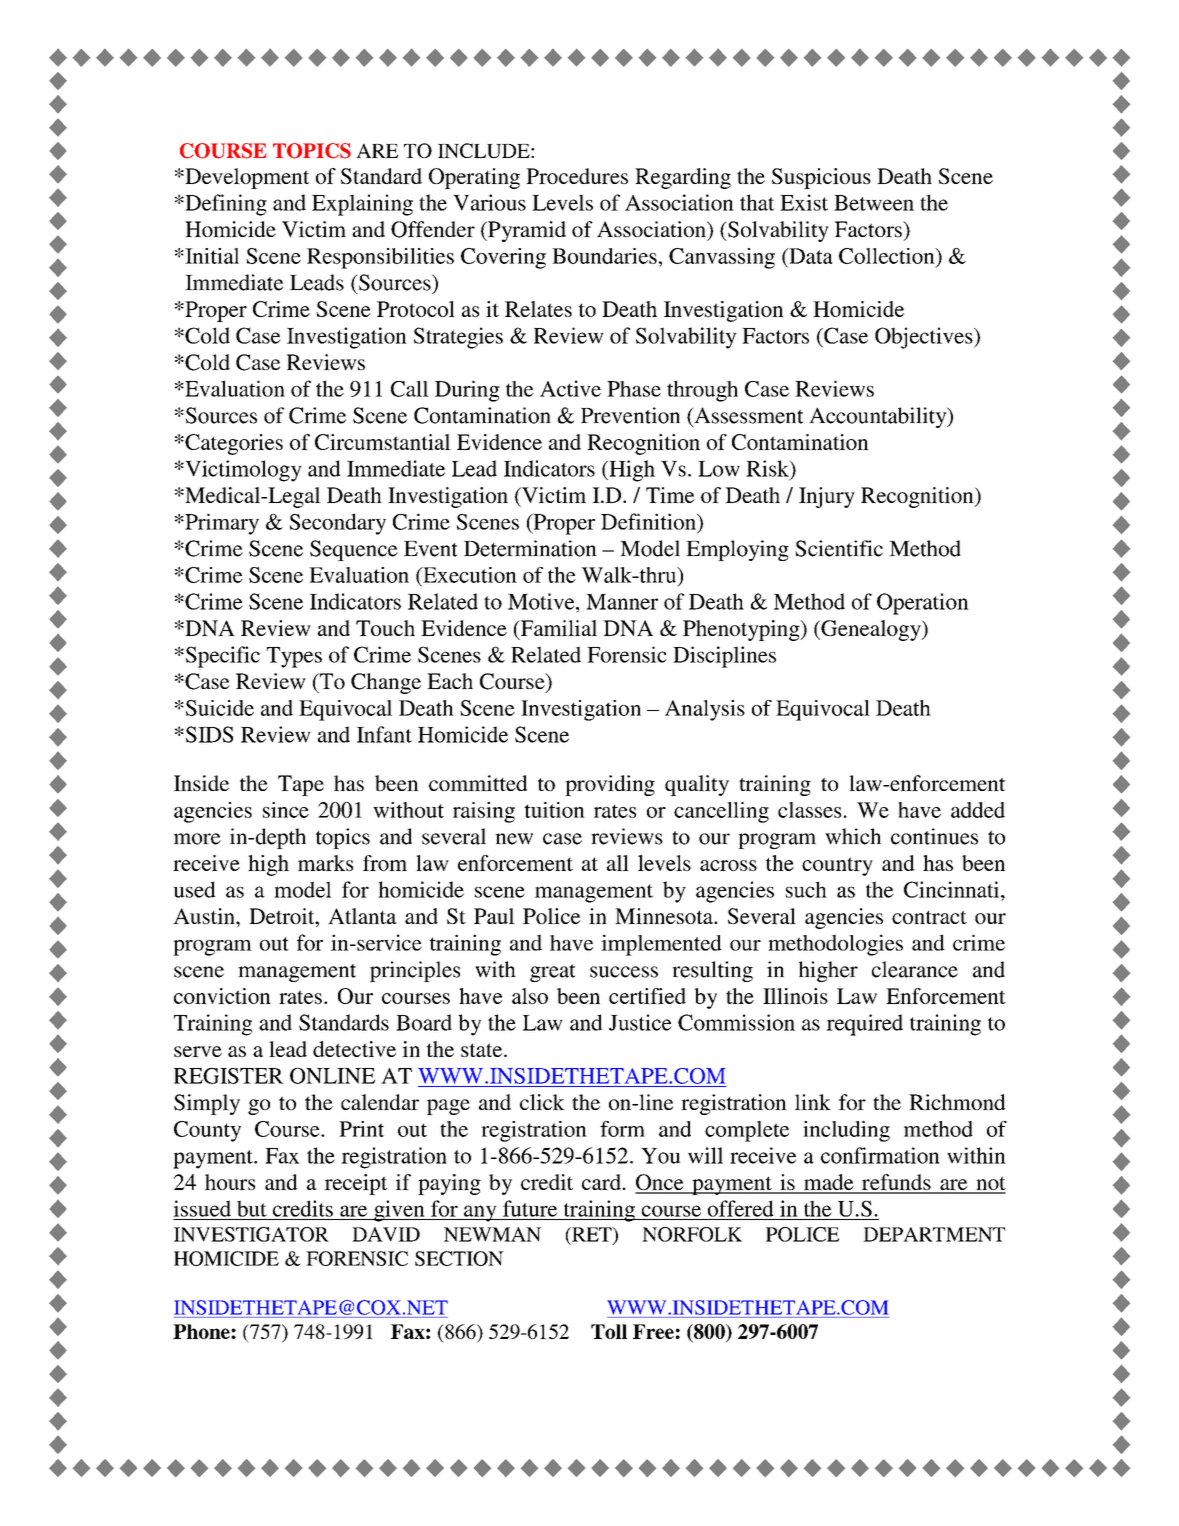 This screenshot has height=1526, width=1179. Describe the element at coordinates (354, 1049) in the screenshot. I see `detective` at that location.
